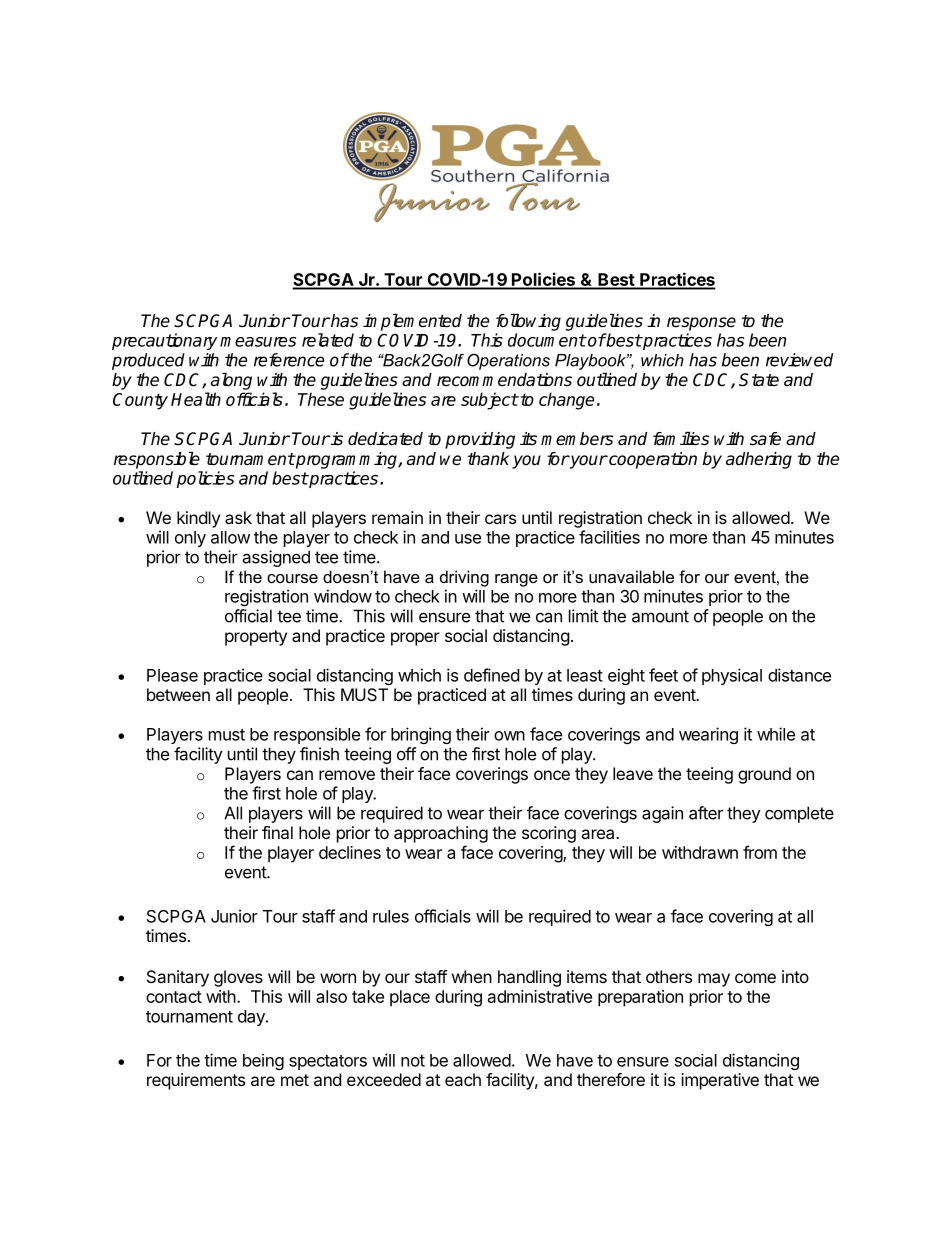  I want to click on use, so click(468, 539).
